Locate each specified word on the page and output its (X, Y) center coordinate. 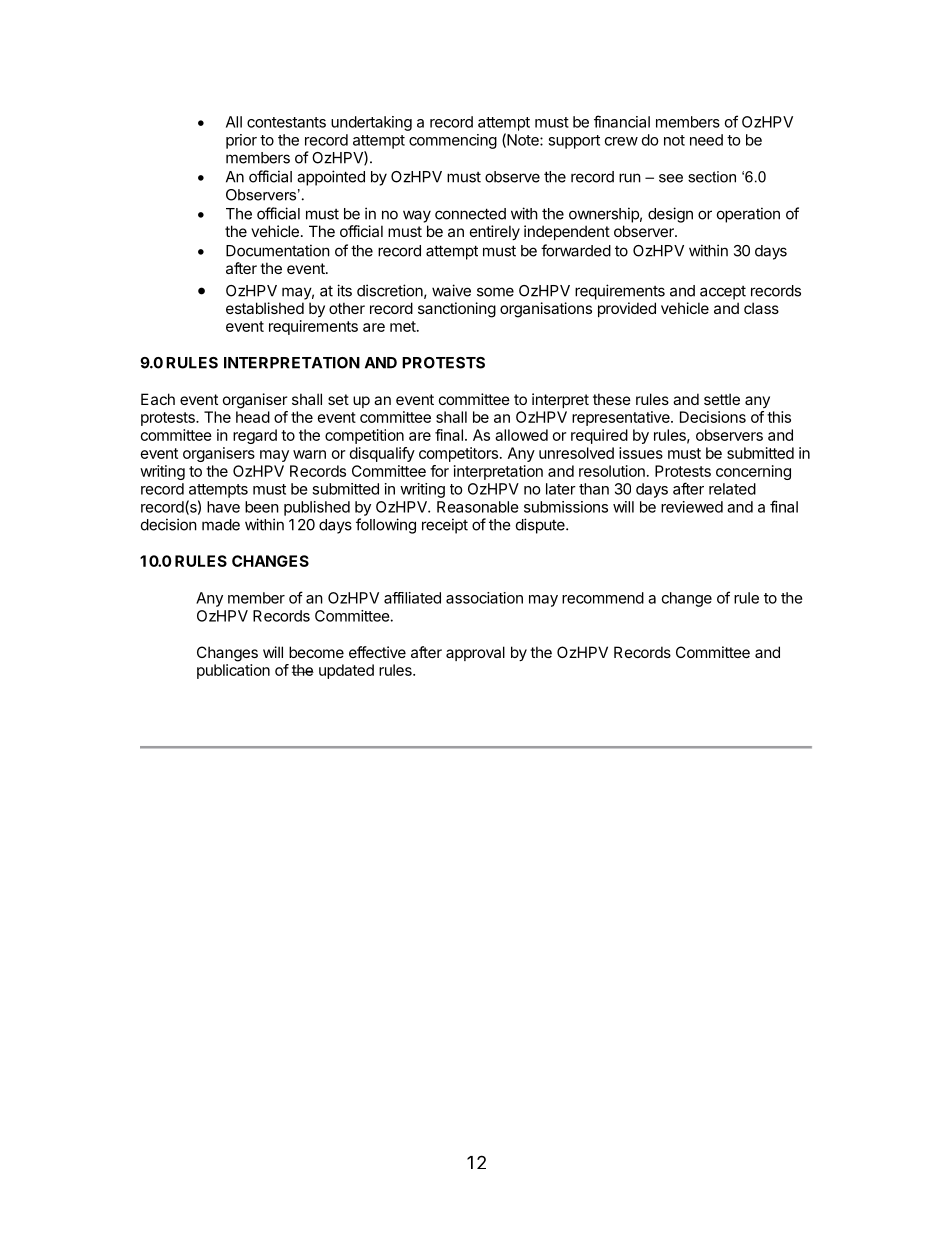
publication (233, 671)
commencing (453, 141)
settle (722, 399)
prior (241, 141)
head (253, 417)
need (706, 140)
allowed (521, 435)
